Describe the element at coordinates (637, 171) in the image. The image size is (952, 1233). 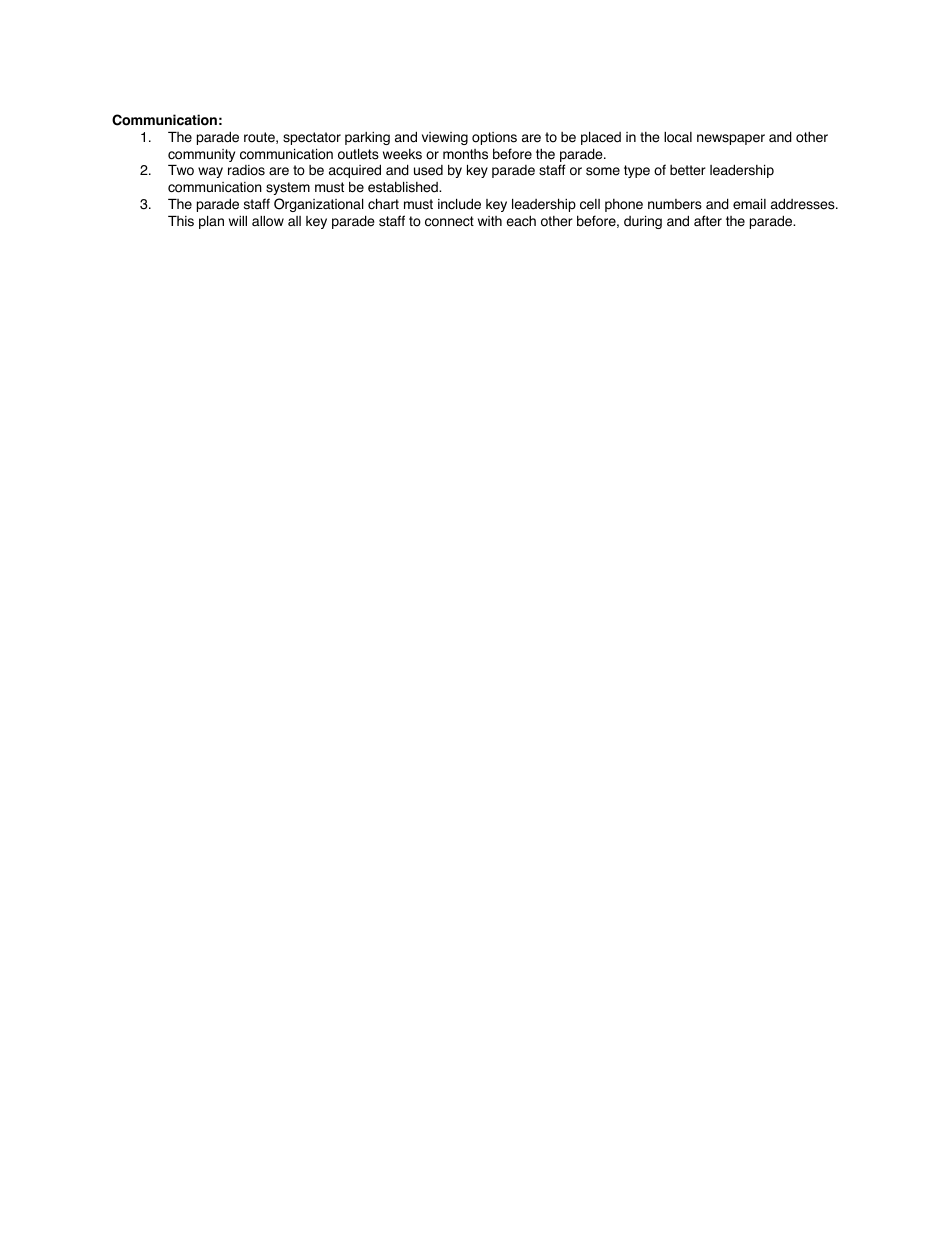
I see `type` at that location.
